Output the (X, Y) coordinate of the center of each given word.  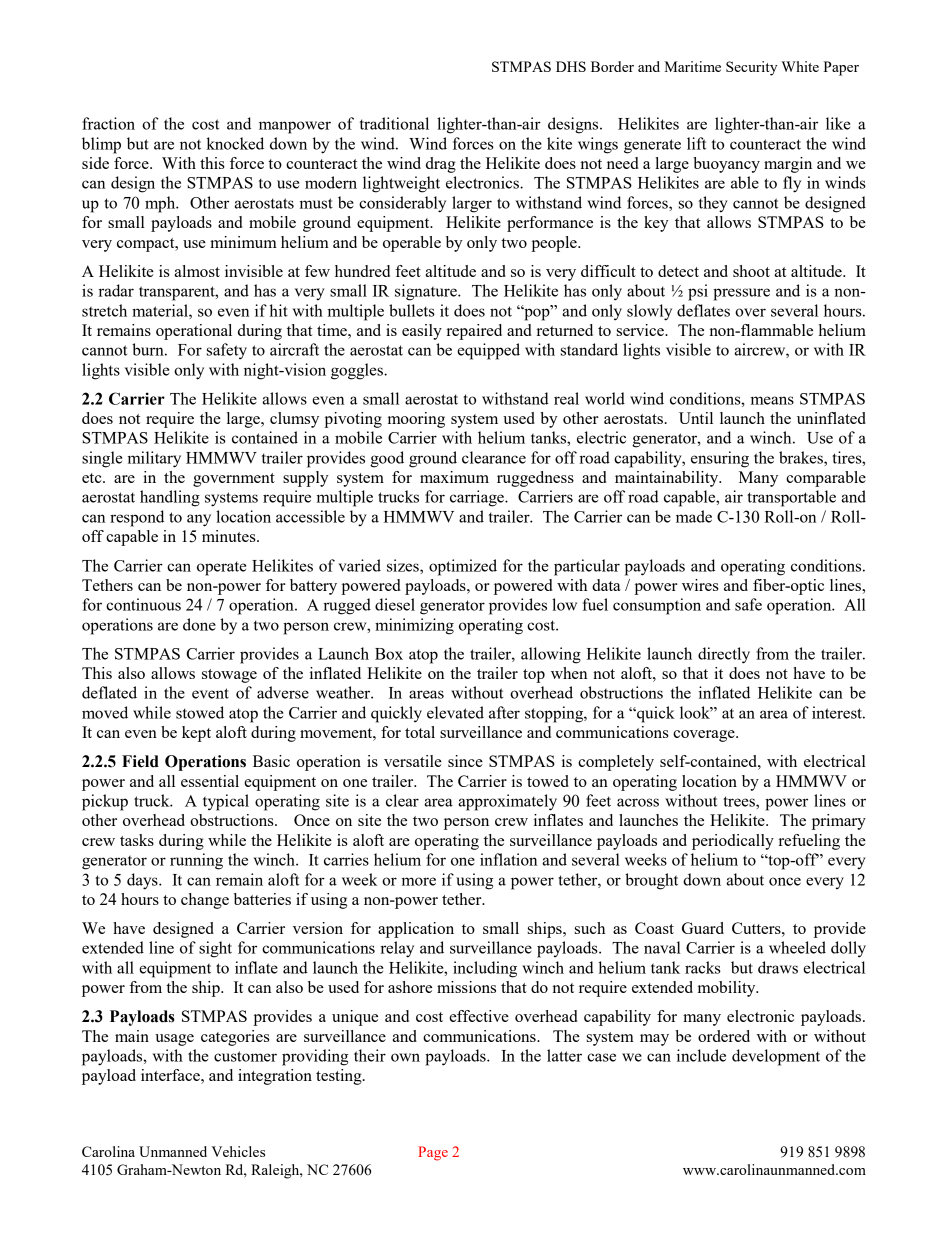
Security (751, 68)
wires (700, 585)
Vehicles (238, 1151)
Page (433, 1153)
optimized (463, 567)
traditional (394, 123)
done (199, 624)
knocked (235, 143)
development (776, 1057)
